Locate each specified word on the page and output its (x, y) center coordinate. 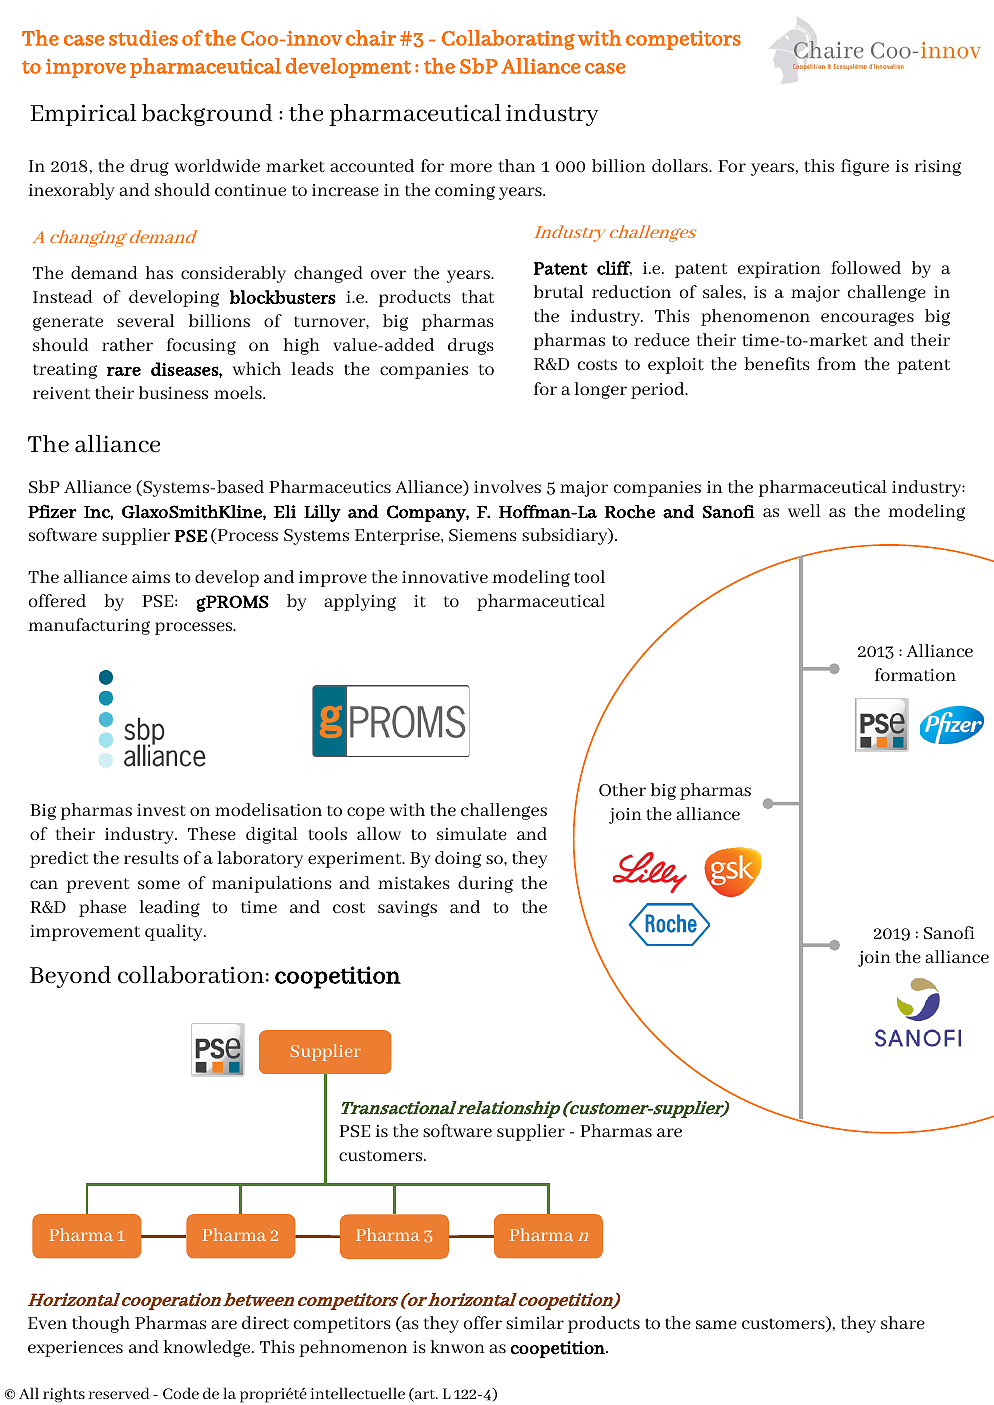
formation (915, 674)
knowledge (208, 1348)
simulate (472, 833)
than (517, 165)
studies (143, 38)
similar (535, 1322)
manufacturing (89, 626)
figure (865, 167)
